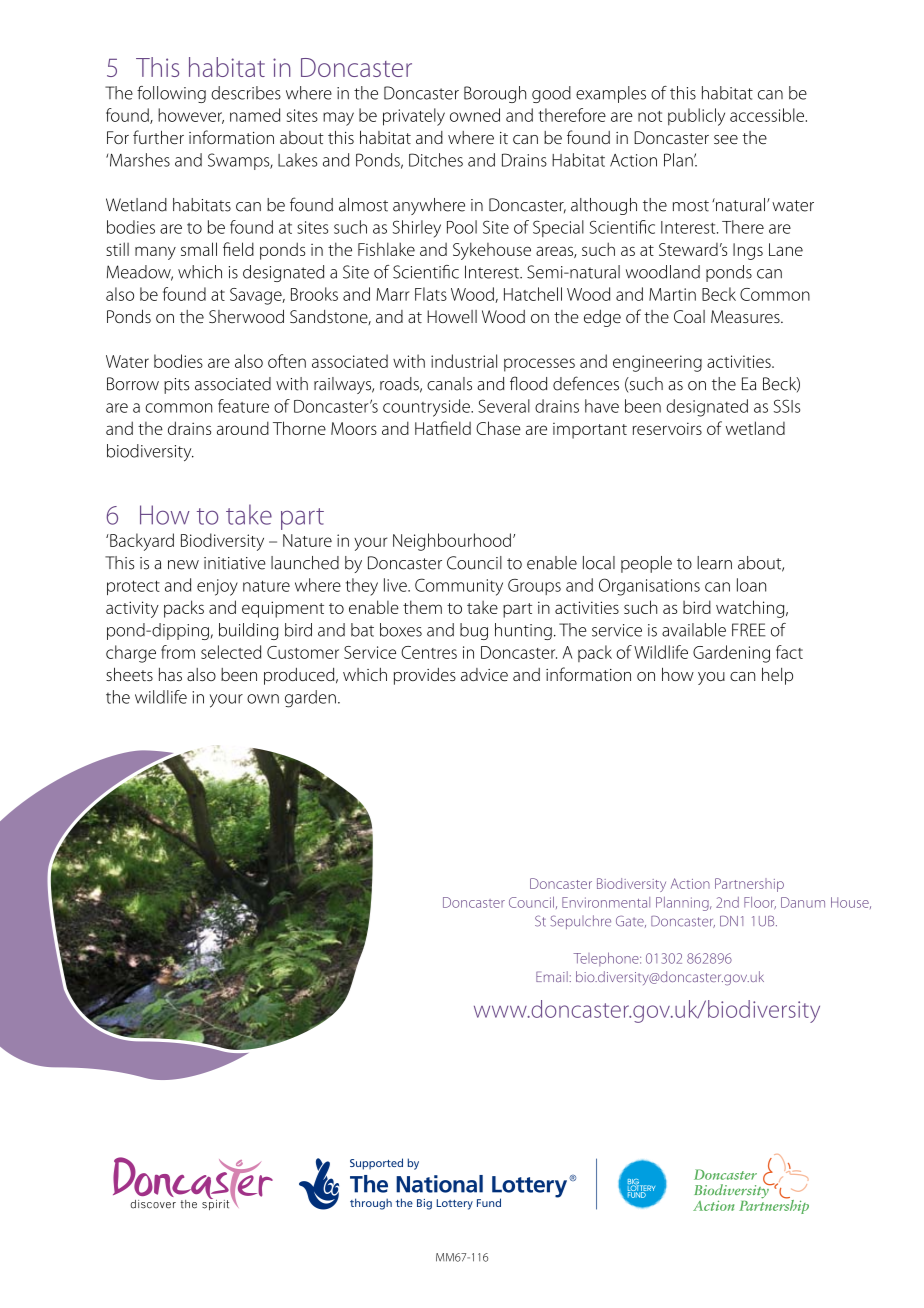  I want to click on Floor, so click(760, 903).
